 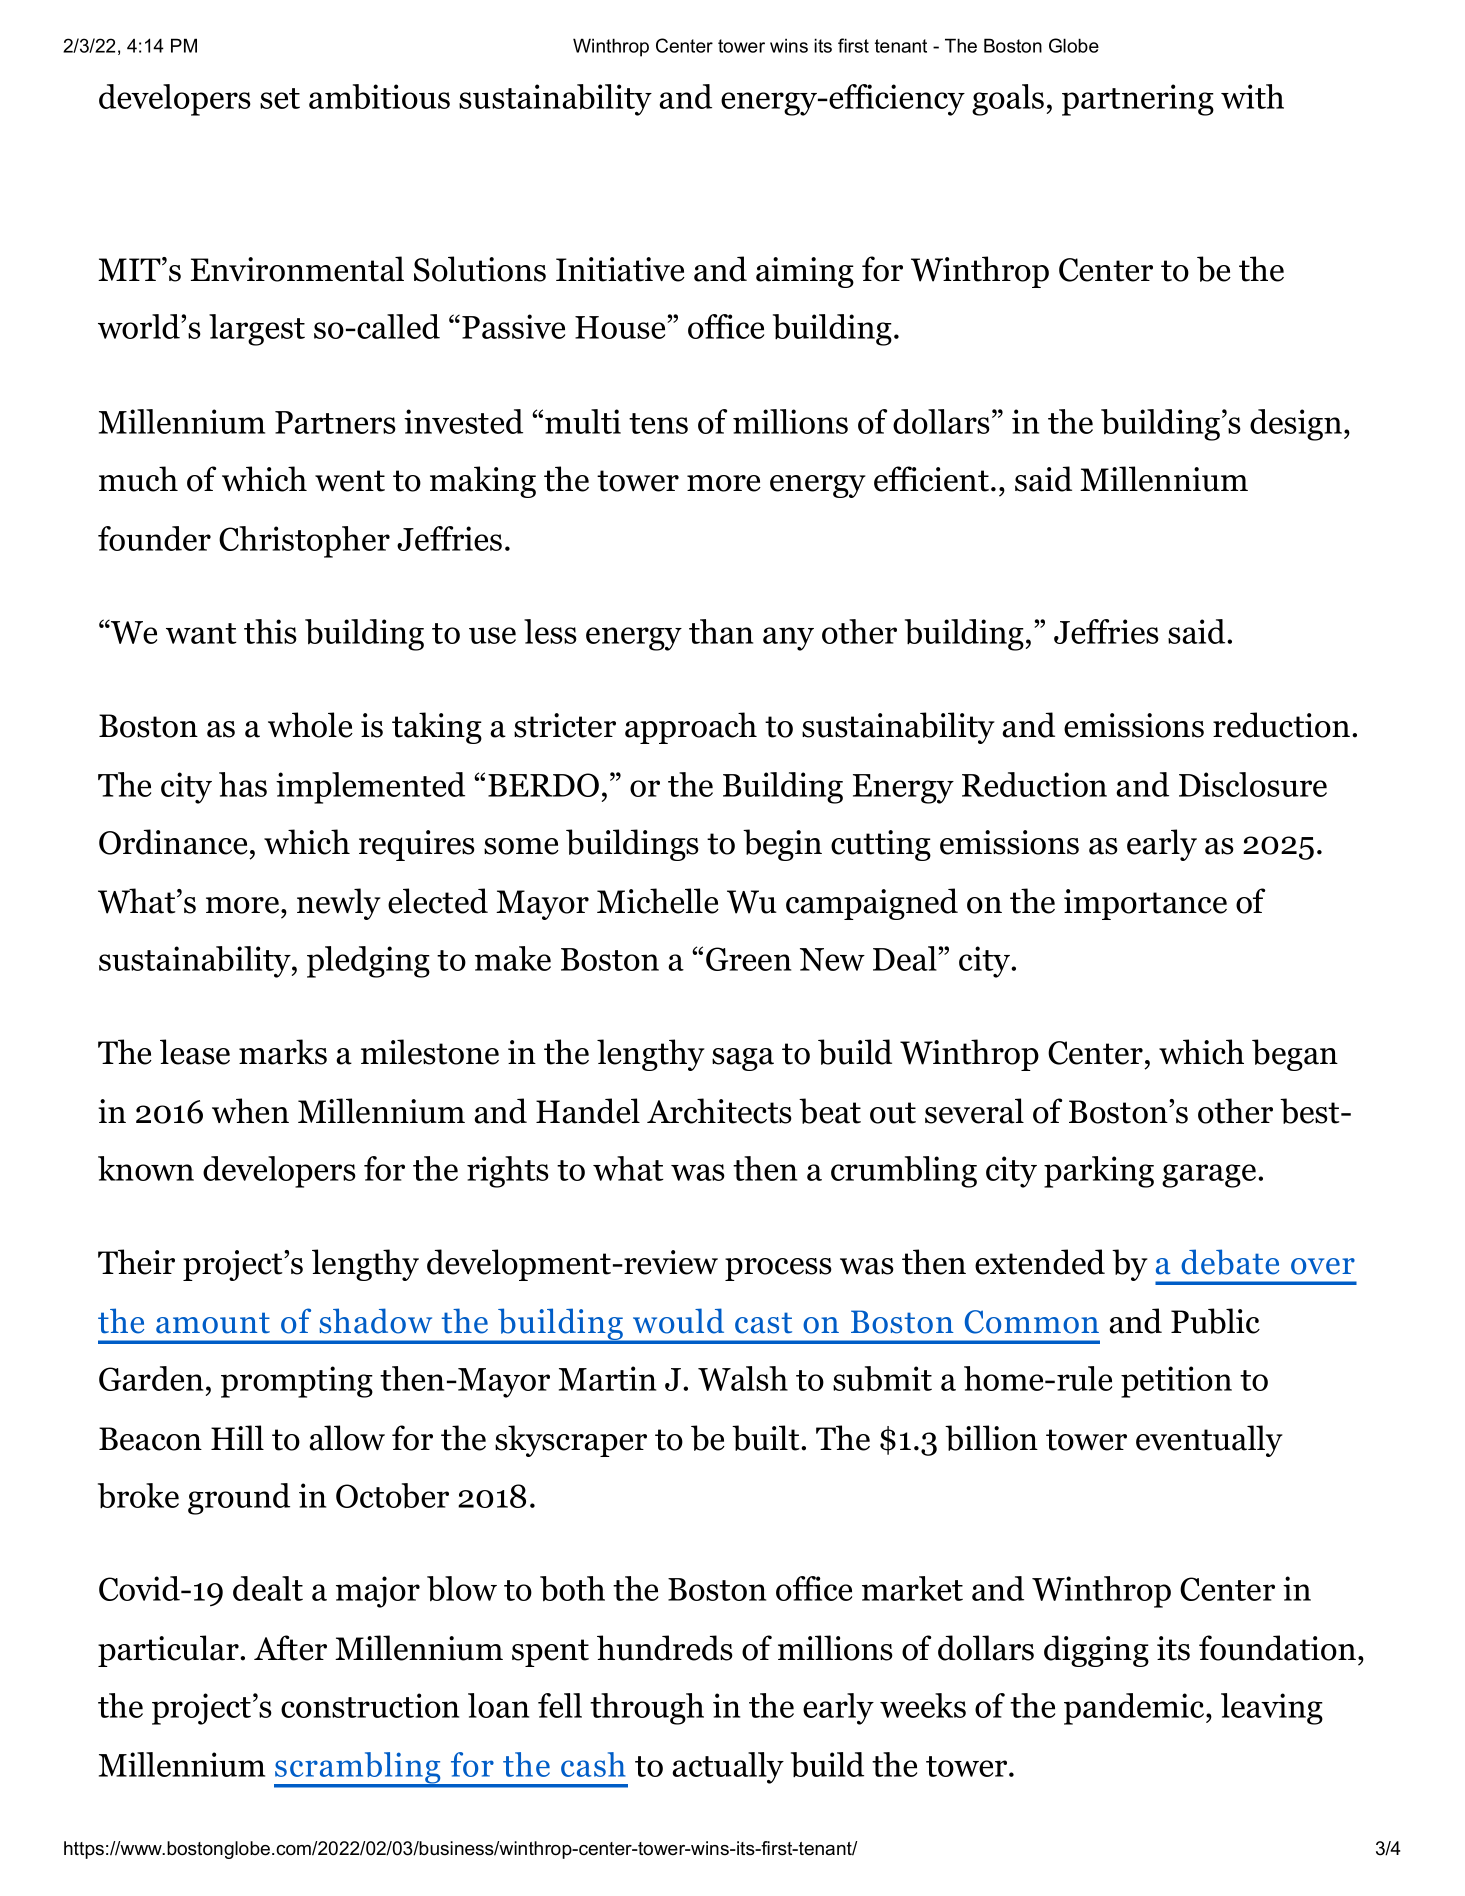 I want to click on Christopher, so click(x=304, y=542).
